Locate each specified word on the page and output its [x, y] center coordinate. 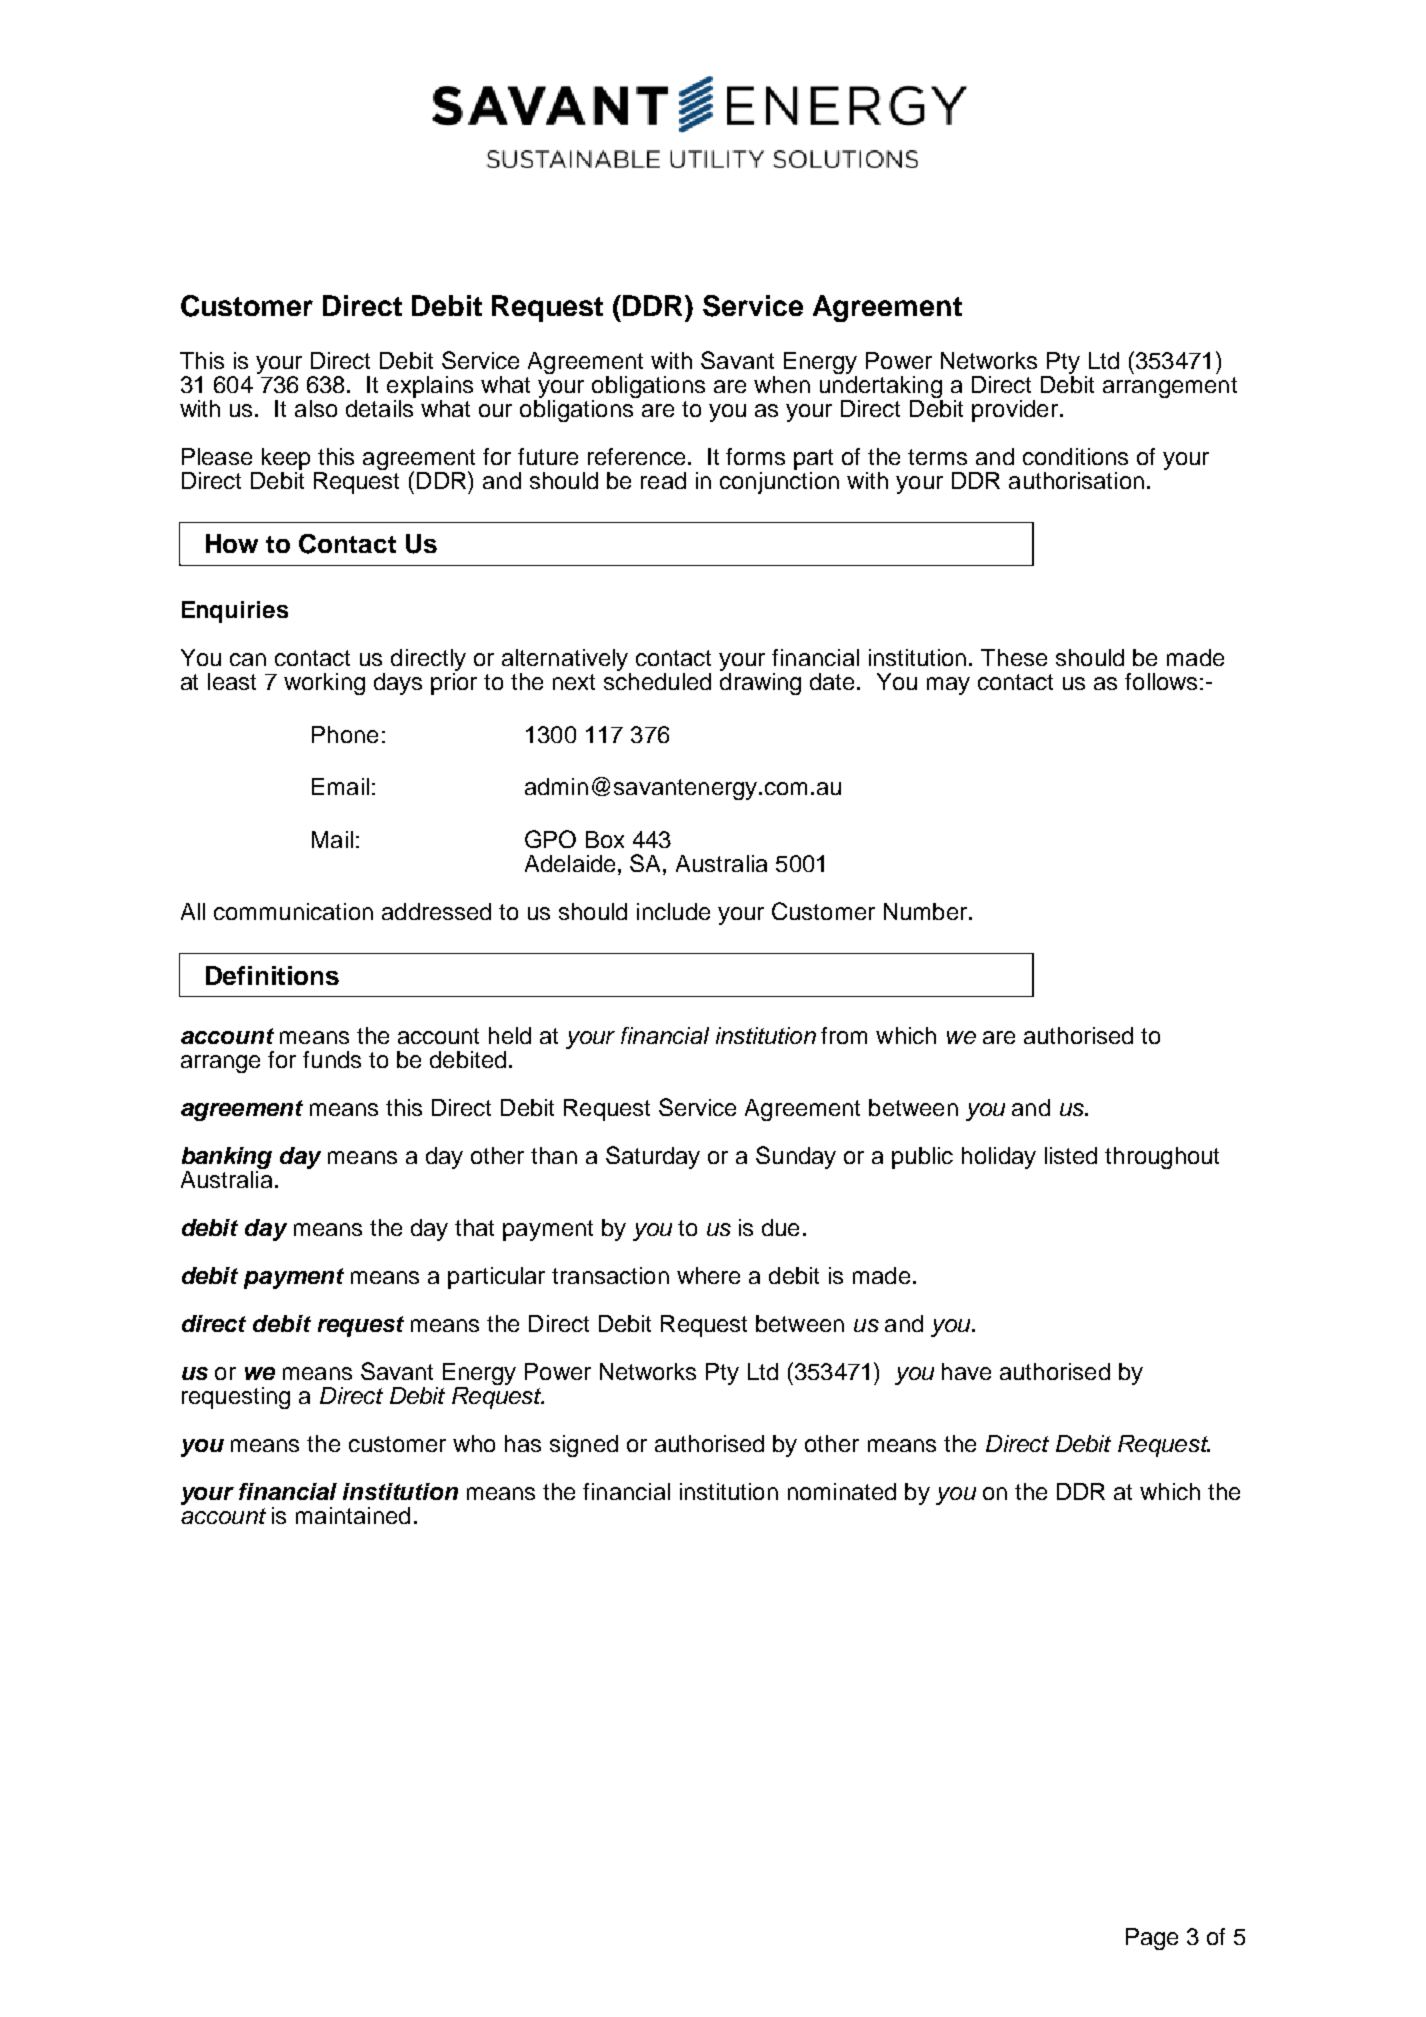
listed [1071, 1155]
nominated [842, 1491]
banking [227, 1159]
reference [638, 456]
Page [1152, 1939]
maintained [353, 1515]
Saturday [653, 1157]
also [316, 408]
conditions [1075, 456]
